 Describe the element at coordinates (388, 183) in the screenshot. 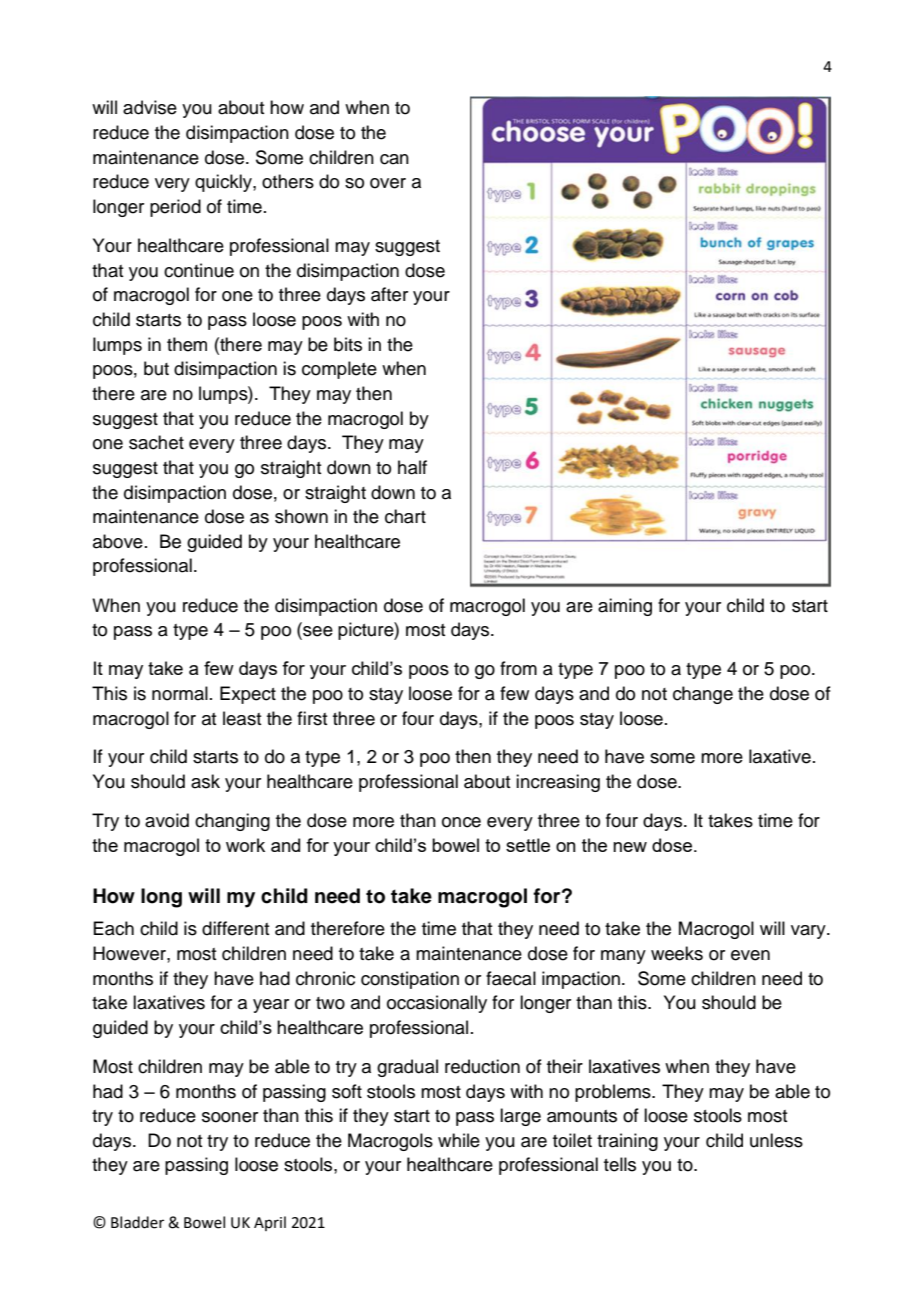

I see `over` at that location.
